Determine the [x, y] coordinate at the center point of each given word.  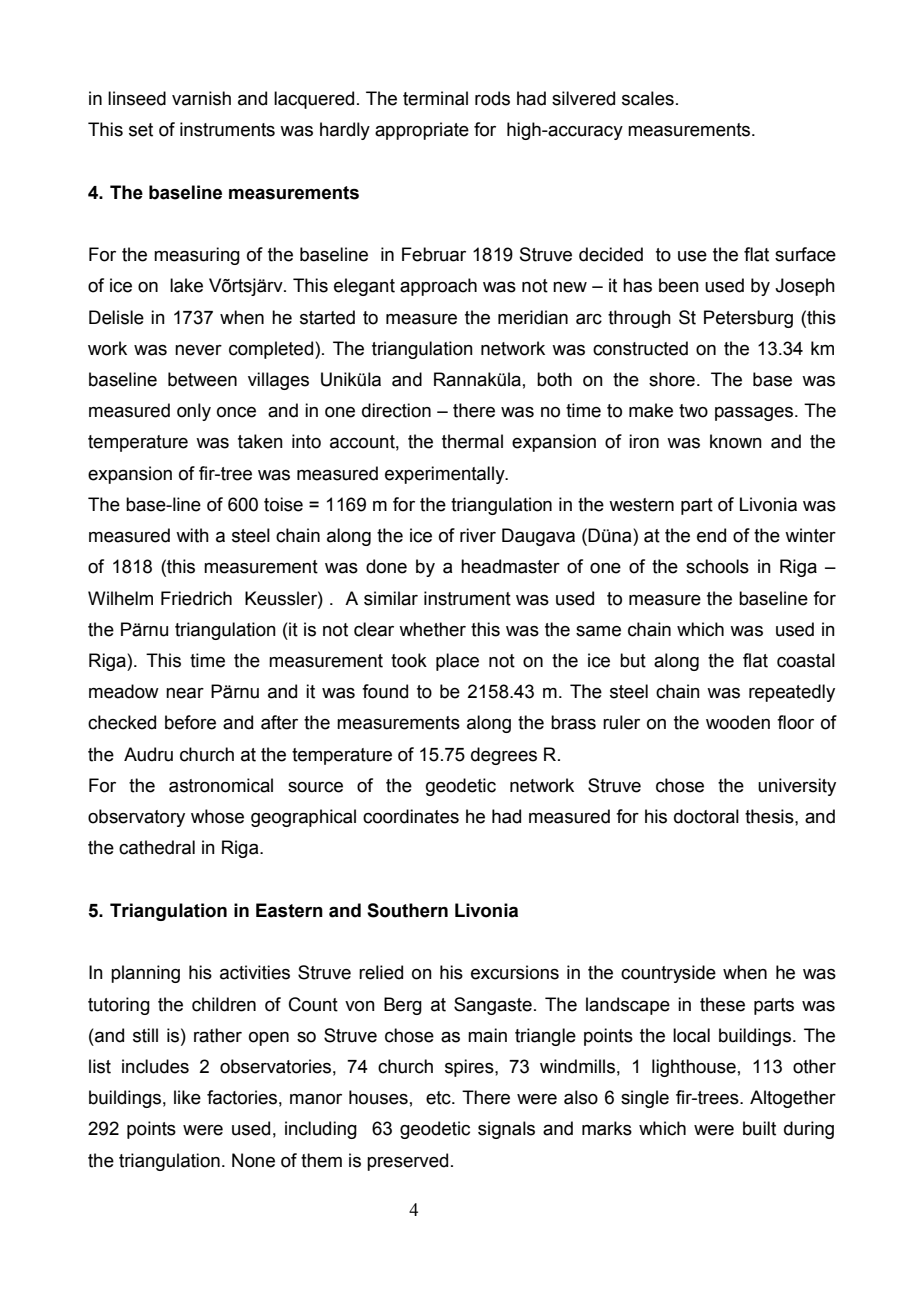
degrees [504, 756]
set [141, 130]
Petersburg [748, 319]
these [722, 1004]
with [192, 535]
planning [145, 974]
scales [648, 98]
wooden [738, 722]
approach [438, 287]
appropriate [422, 131]
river [478, 535]
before [190, 722]
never [198, 350]
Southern [407, 910]
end [711, 535]
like [187, 1097]
